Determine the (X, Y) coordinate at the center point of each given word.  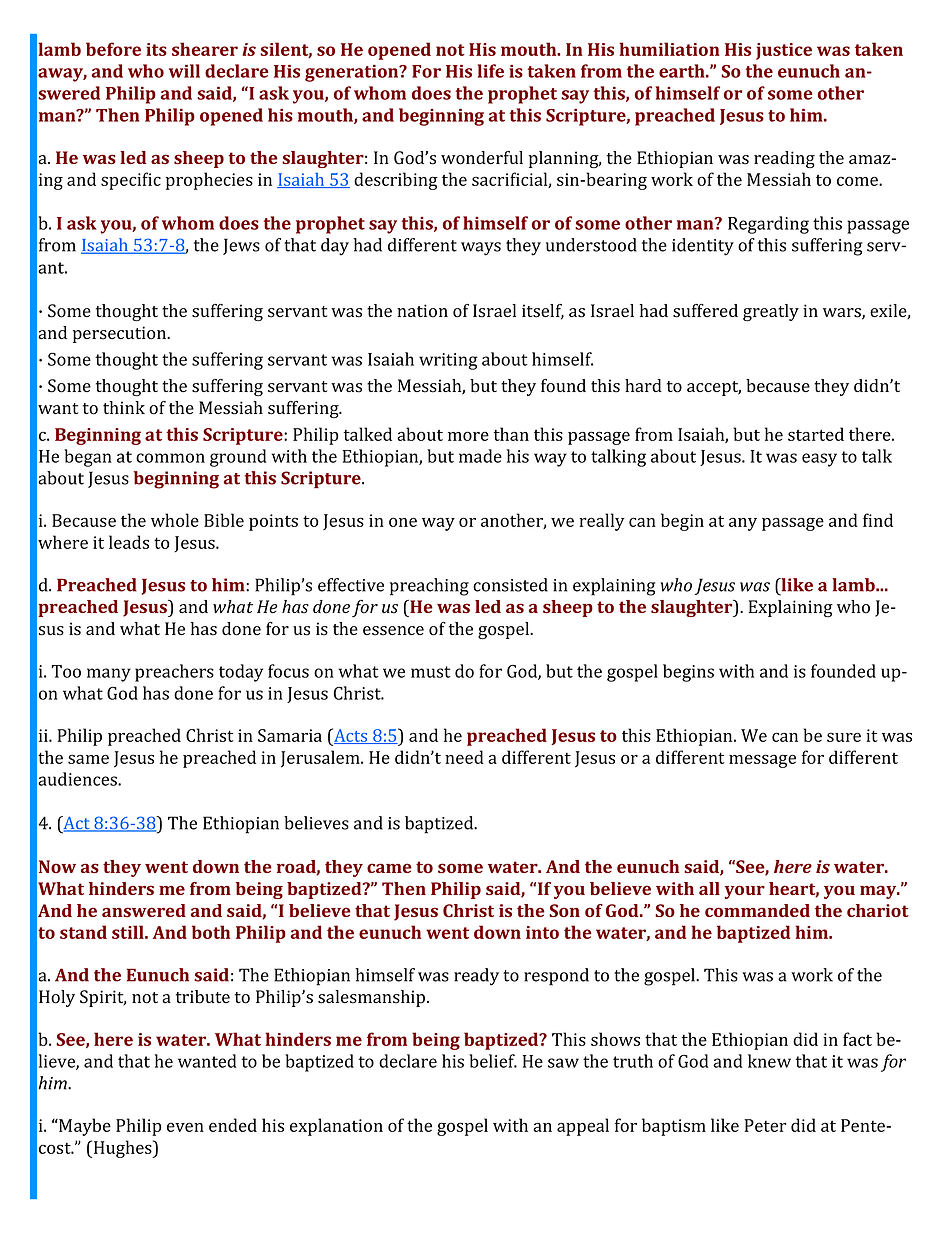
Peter (765, 1125)
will (184, 71)
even (185, 1127)
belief (493, 1061)
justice (784, 51)
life (490, 71)
